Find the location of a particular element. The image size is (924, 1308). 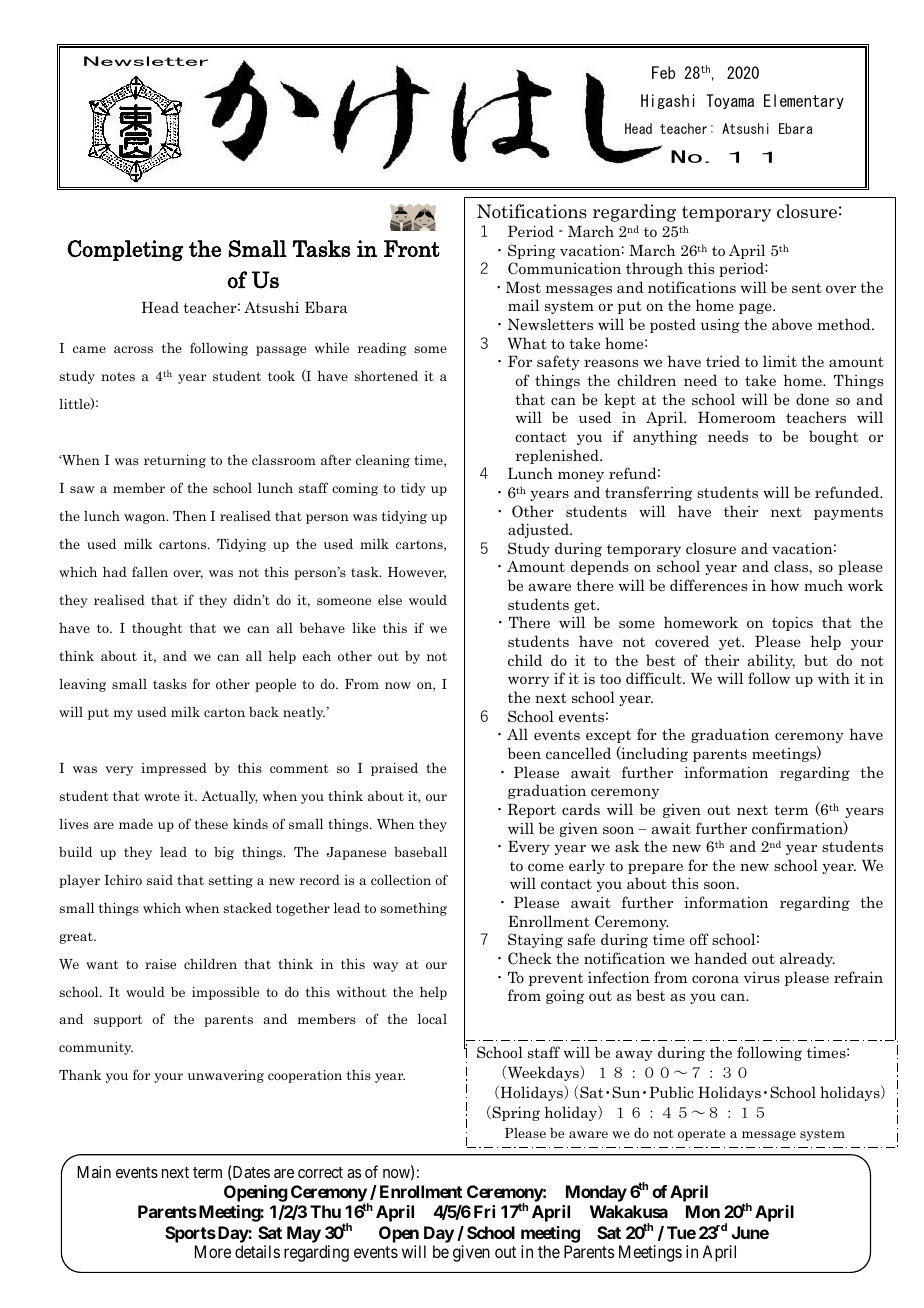

thought is located at coordinates (157, 629).
